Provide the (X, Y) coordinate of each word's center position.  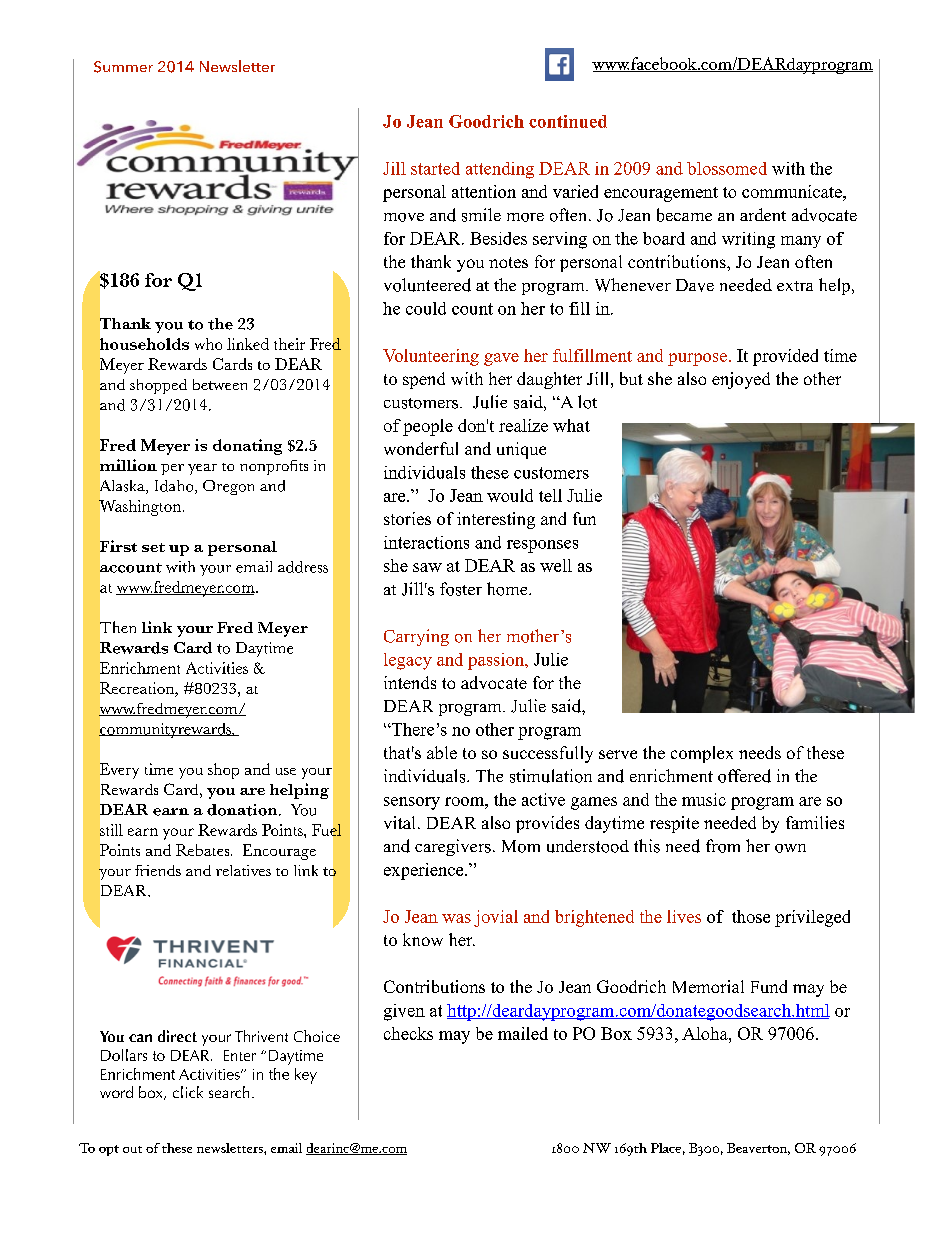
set (153, 547)
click (188, 1092)
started (435, 168)
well (556, 565)
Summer (123, 67)
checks (408, 1033)
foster (461, 589)
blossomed (727, 168)
